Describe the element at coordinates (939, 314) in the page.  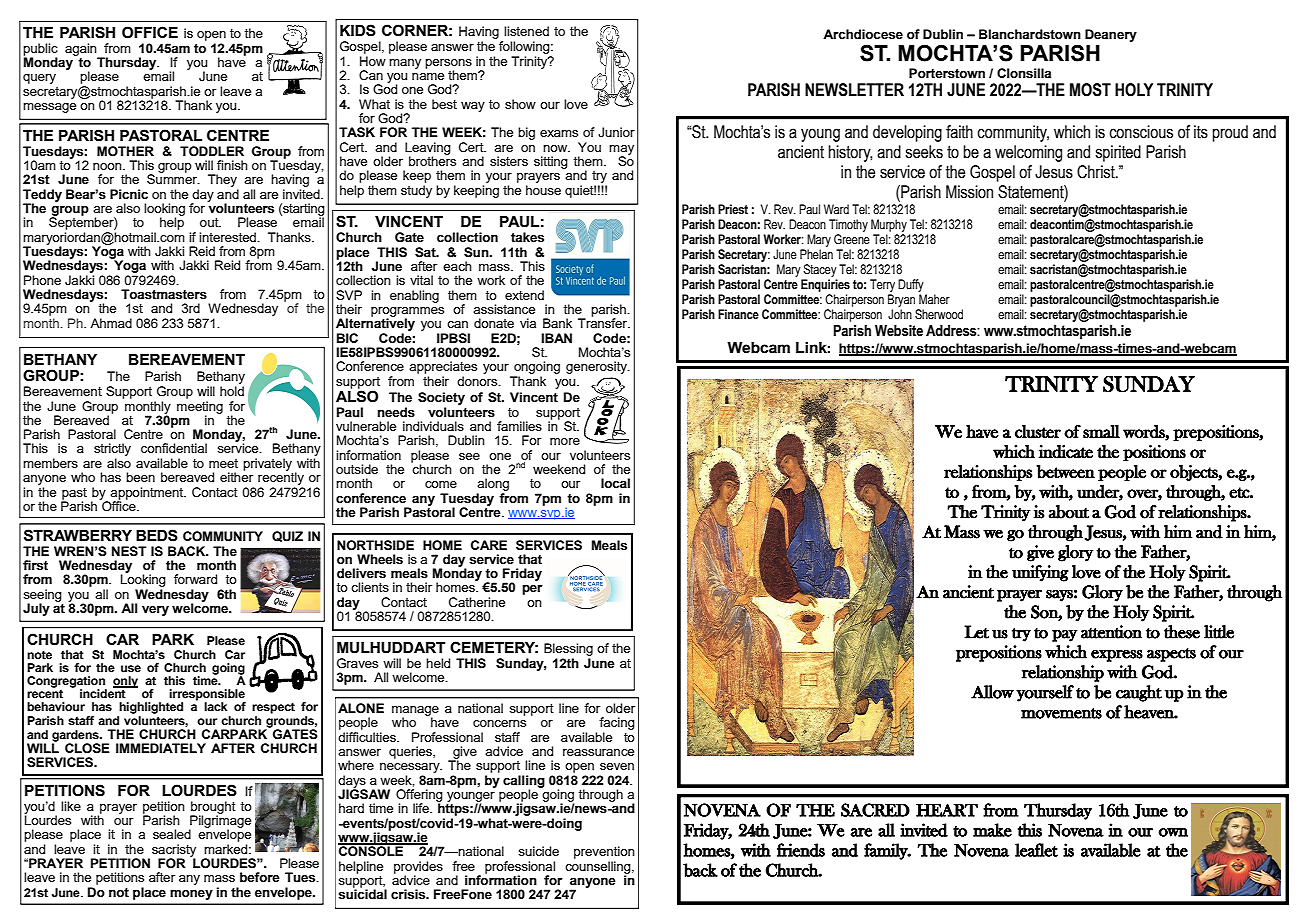
I see `Sherwood` at that location.
